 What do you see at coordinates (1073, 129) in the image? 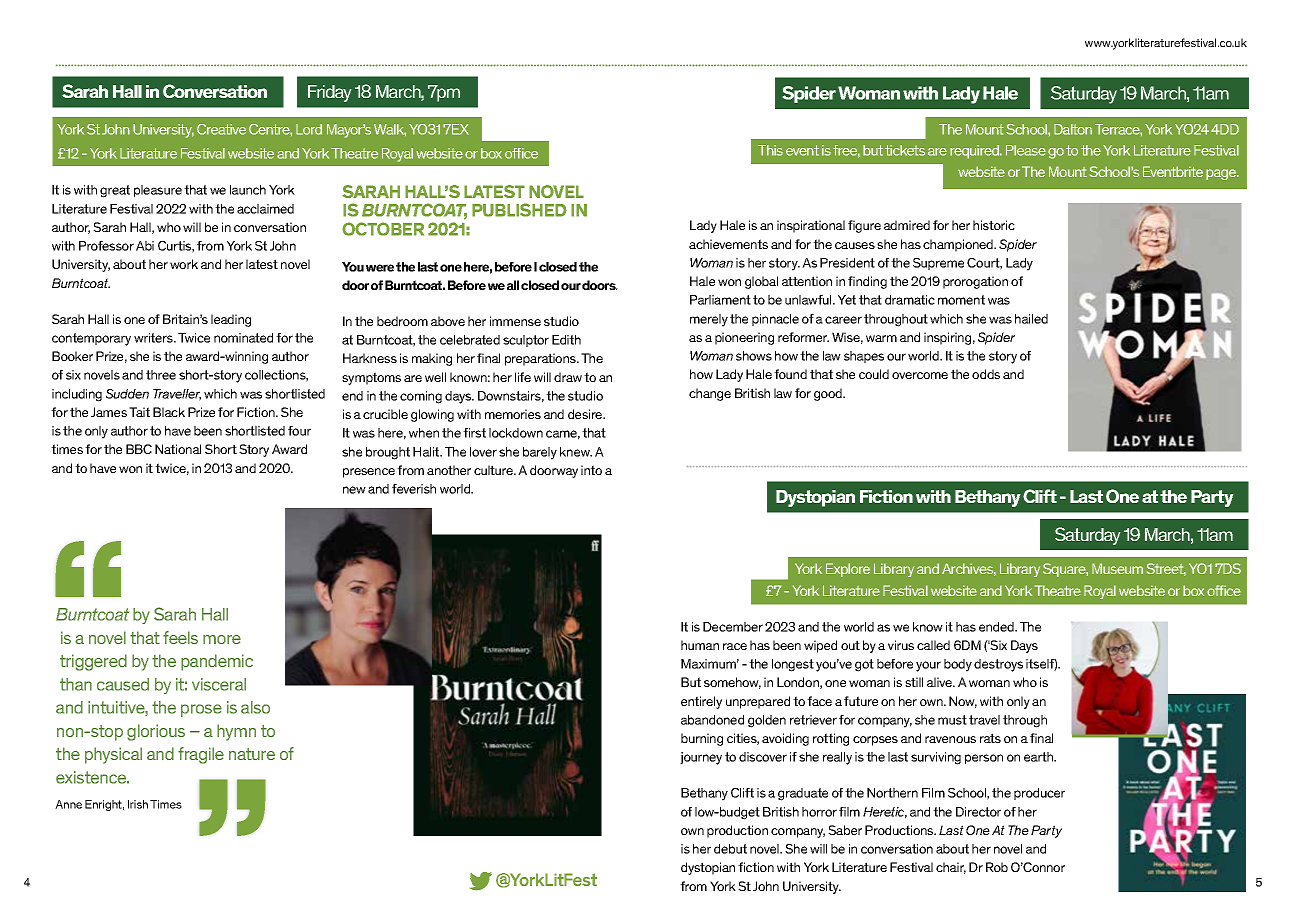
I see `Dalton` at bounding box center [1073, 129].
